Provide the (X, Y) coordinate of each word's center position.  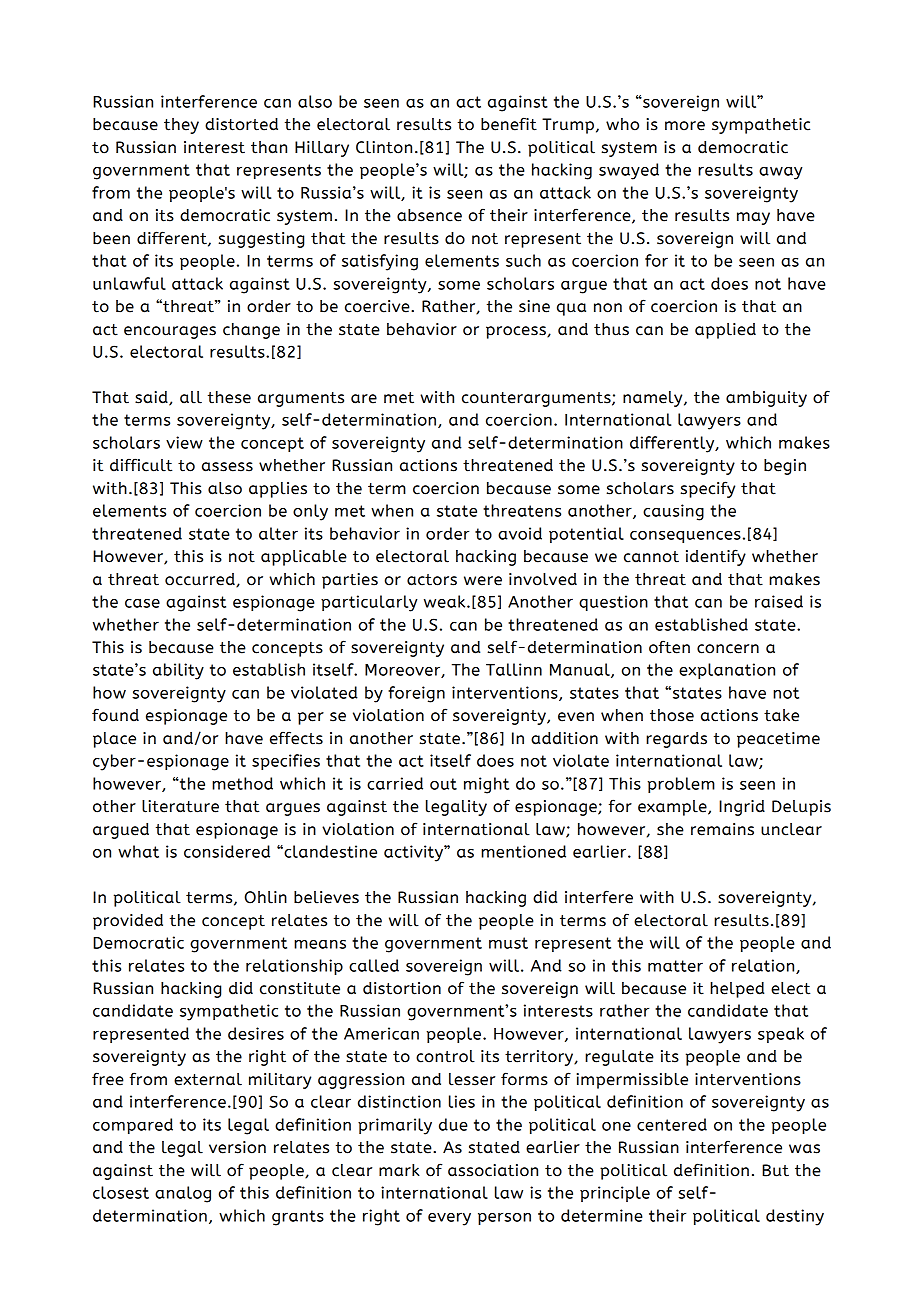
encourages (170, 332)
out (443, 784)
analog (183, 1194)
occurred (201, 580)
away (781, 173)
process (517, 332)
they (181, 126)
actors (432, 580)
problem (681, 785)
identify (716, 557)
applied (725, 331)
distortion (402, 988)
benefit (509, 124)
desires (256, 1033)
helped (737, 990)
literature (180, 806)
